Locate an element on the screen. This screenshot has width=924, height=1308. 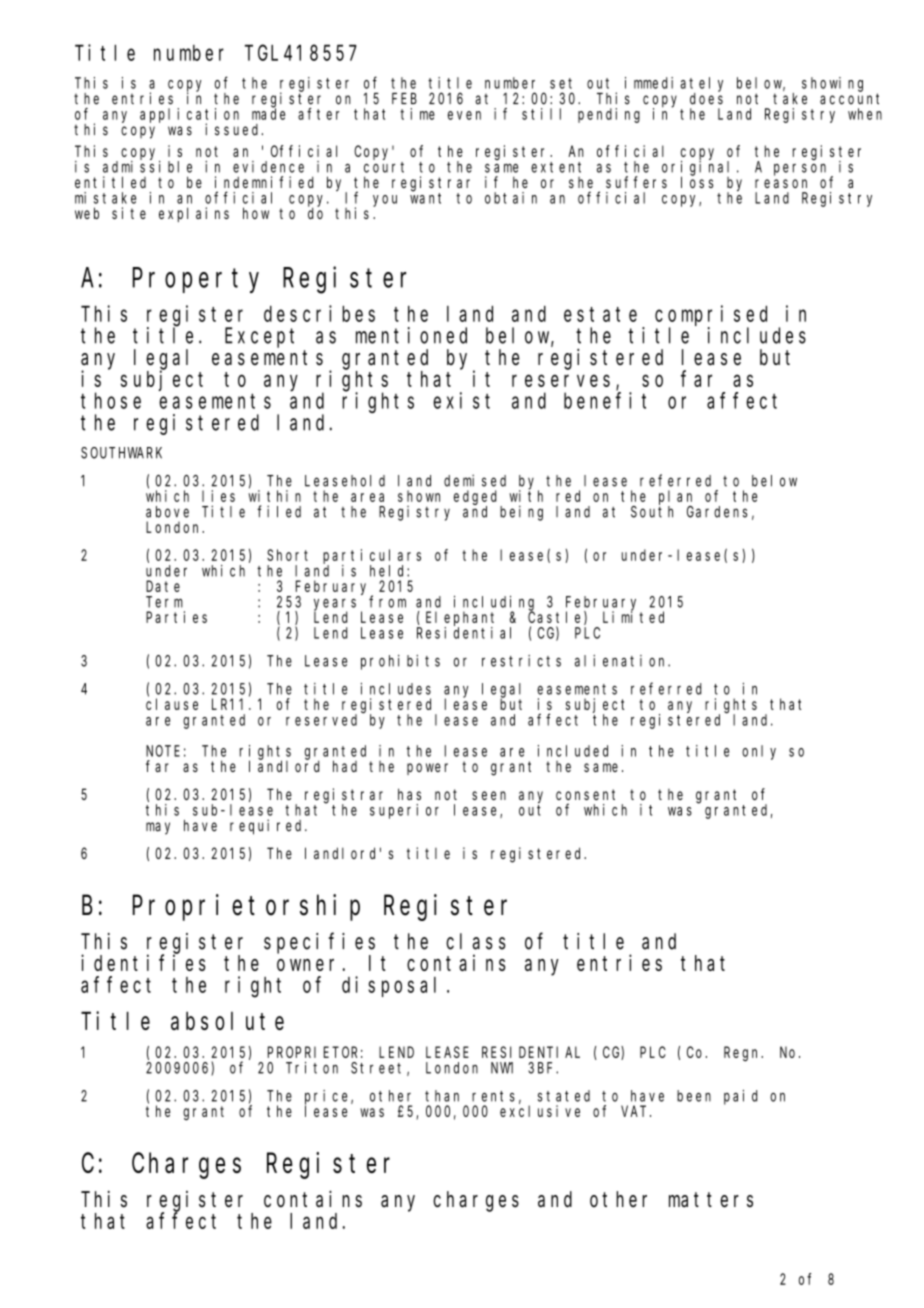
Limited is located at coordinates (633, 616).
